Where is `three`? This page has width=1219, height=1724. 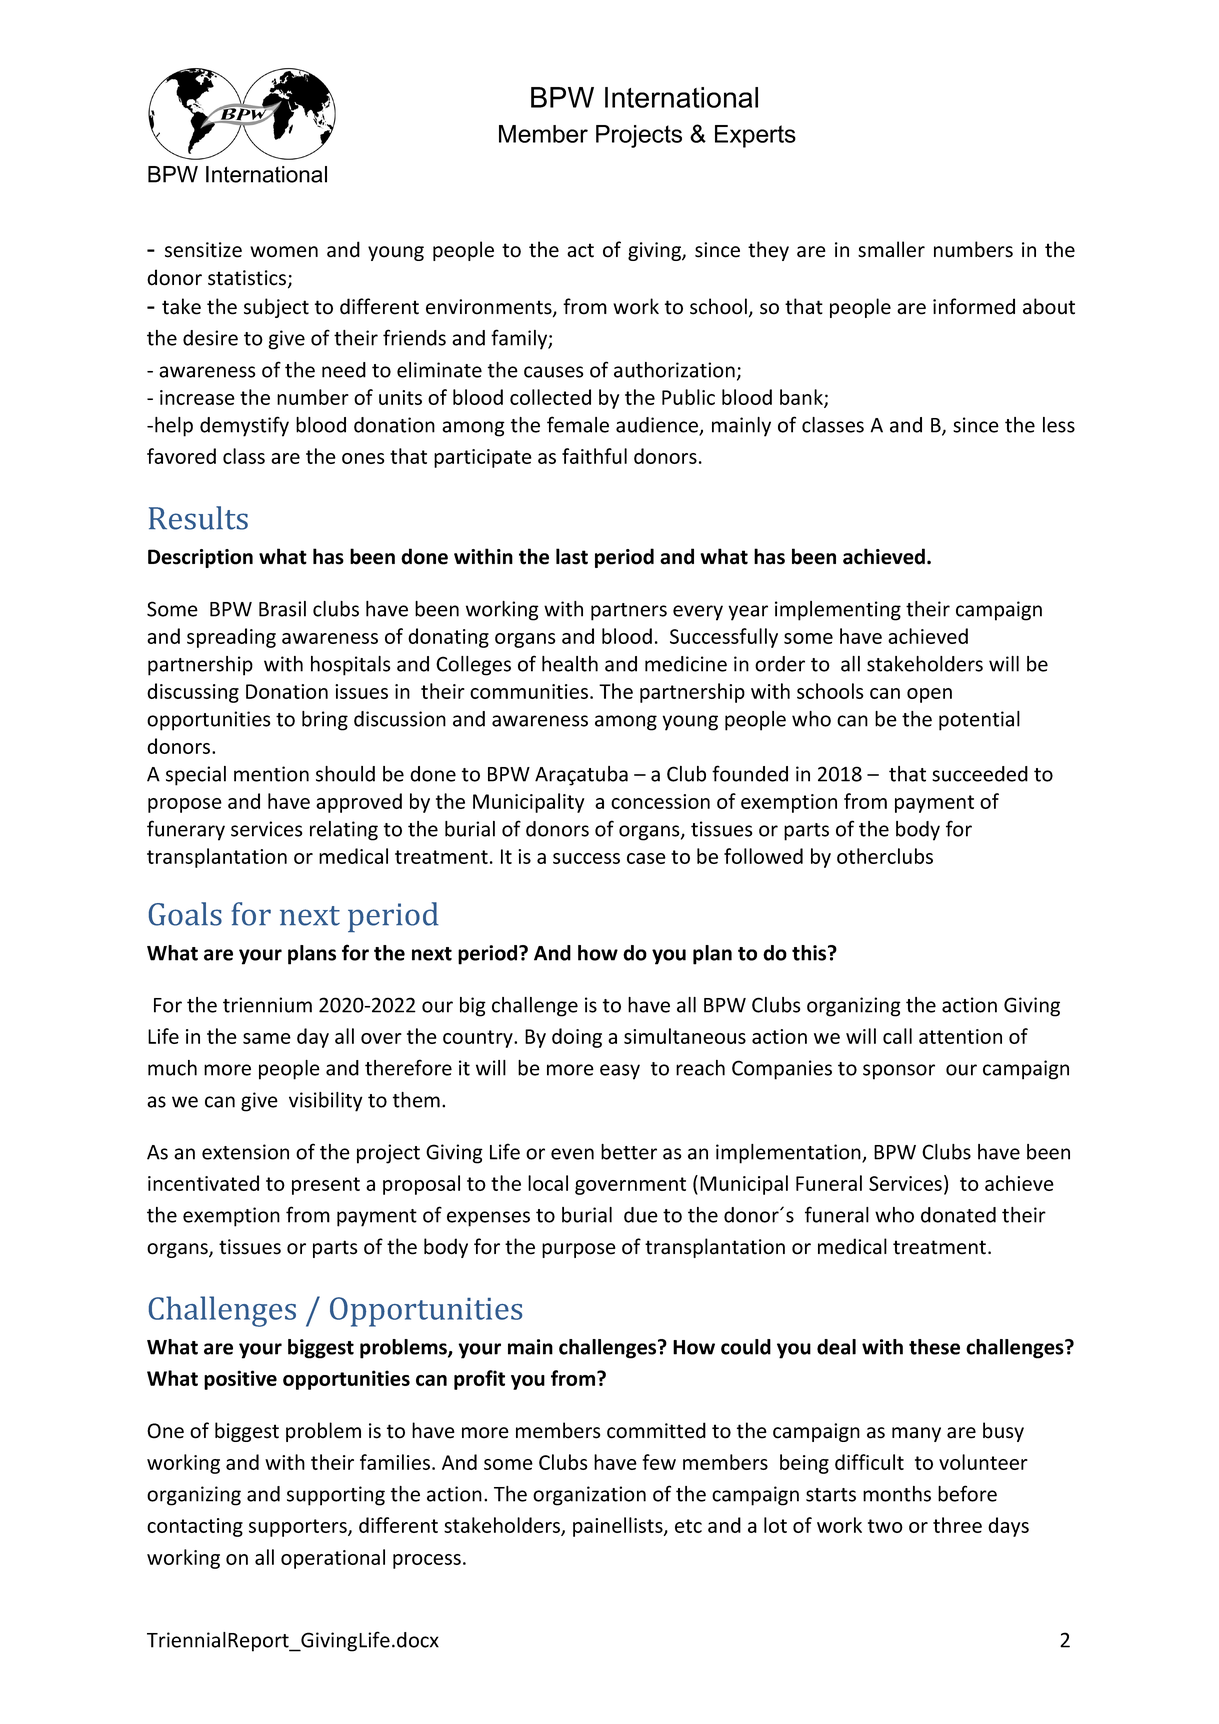
three is located at coordinates (957, 1525).
